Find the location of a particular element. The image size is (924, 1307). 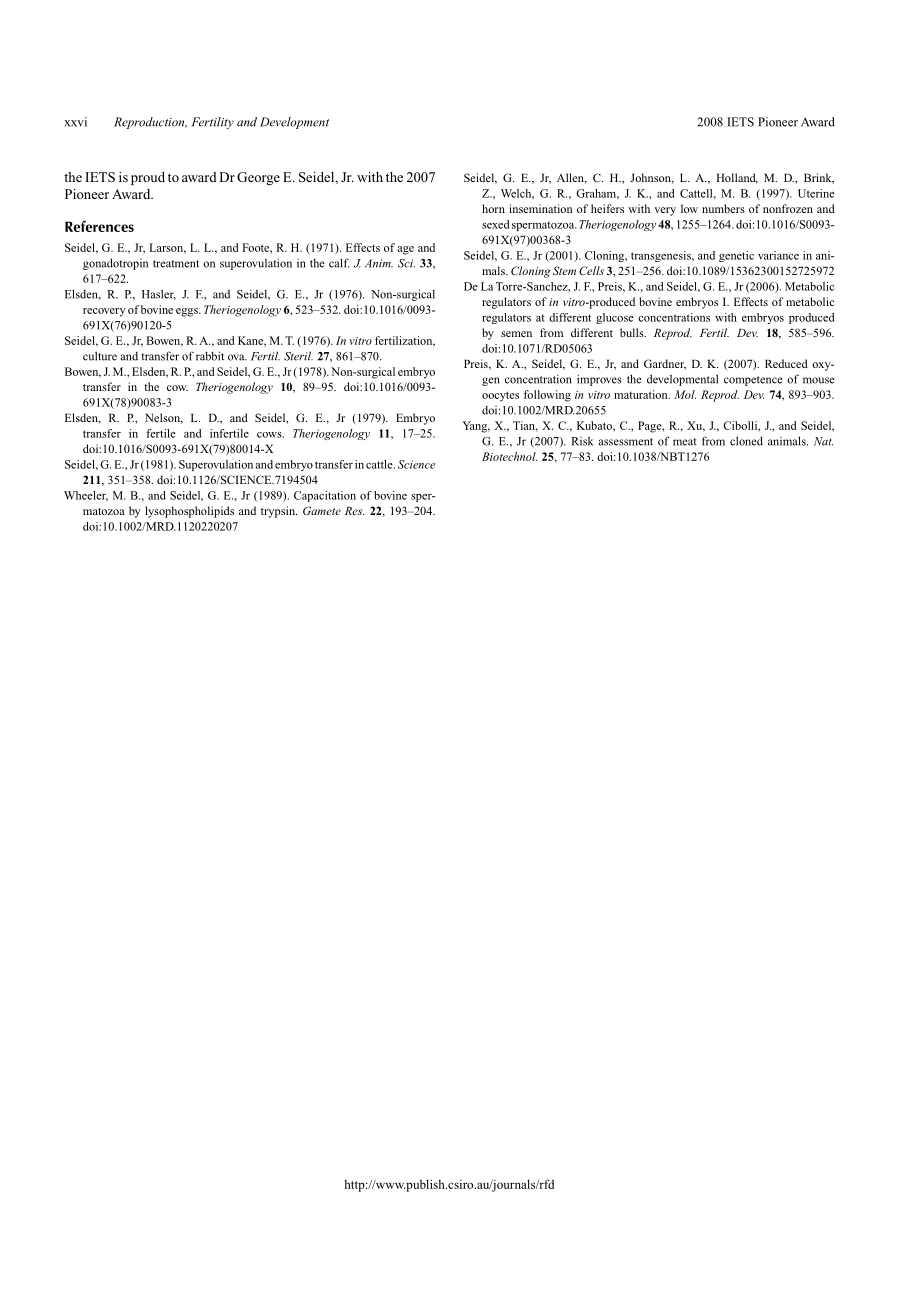

numbers is located at coordinates (723, 208).
